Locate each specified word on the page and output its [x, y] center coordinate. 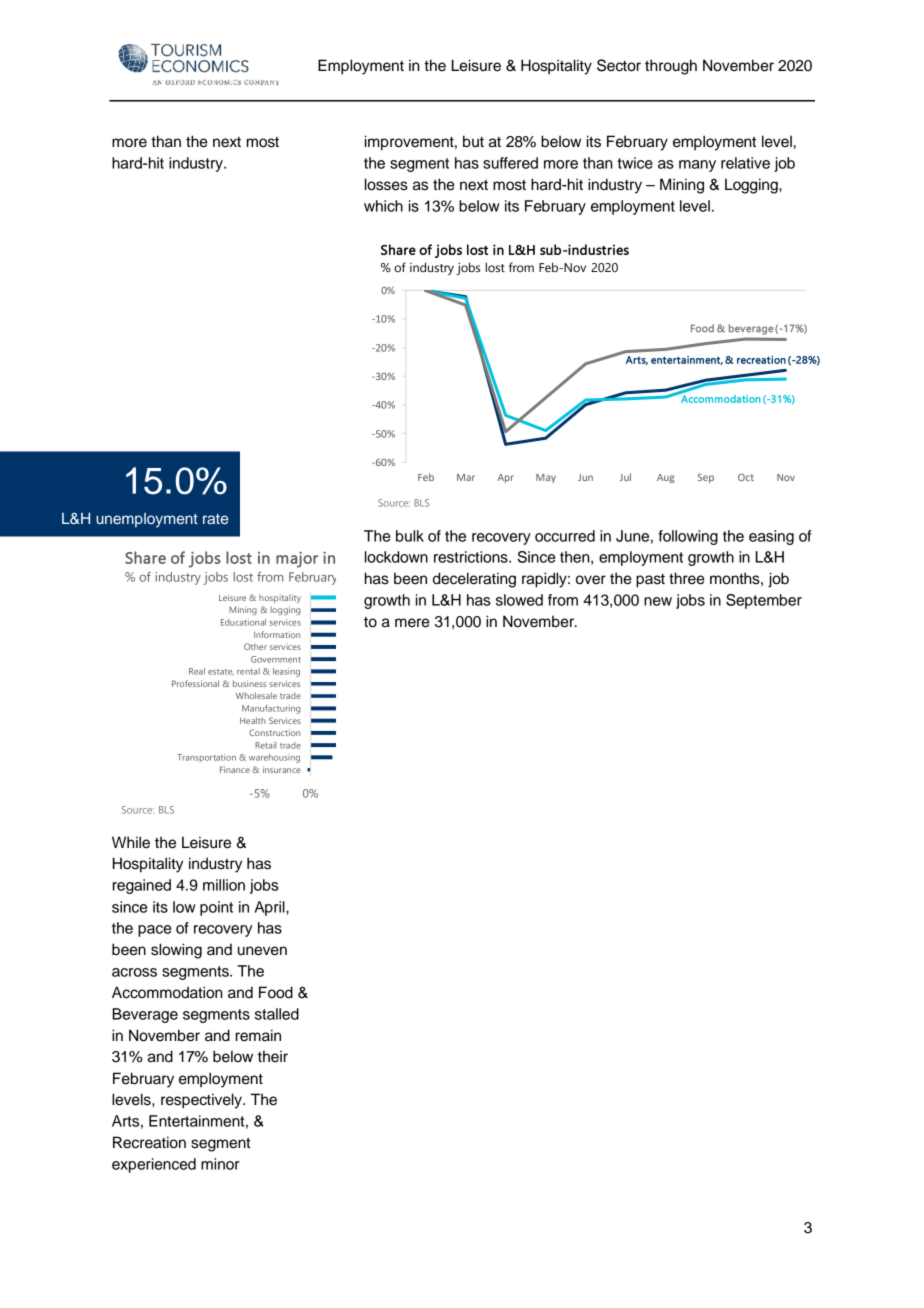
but [473, 141]
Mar [466, 477]
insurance [282, 769]
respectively [202, 1101]
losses [386, 184]
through [671, 67]
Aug [666, 478]
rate [215, 519]
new [658, 601]
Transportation [206, 758]
